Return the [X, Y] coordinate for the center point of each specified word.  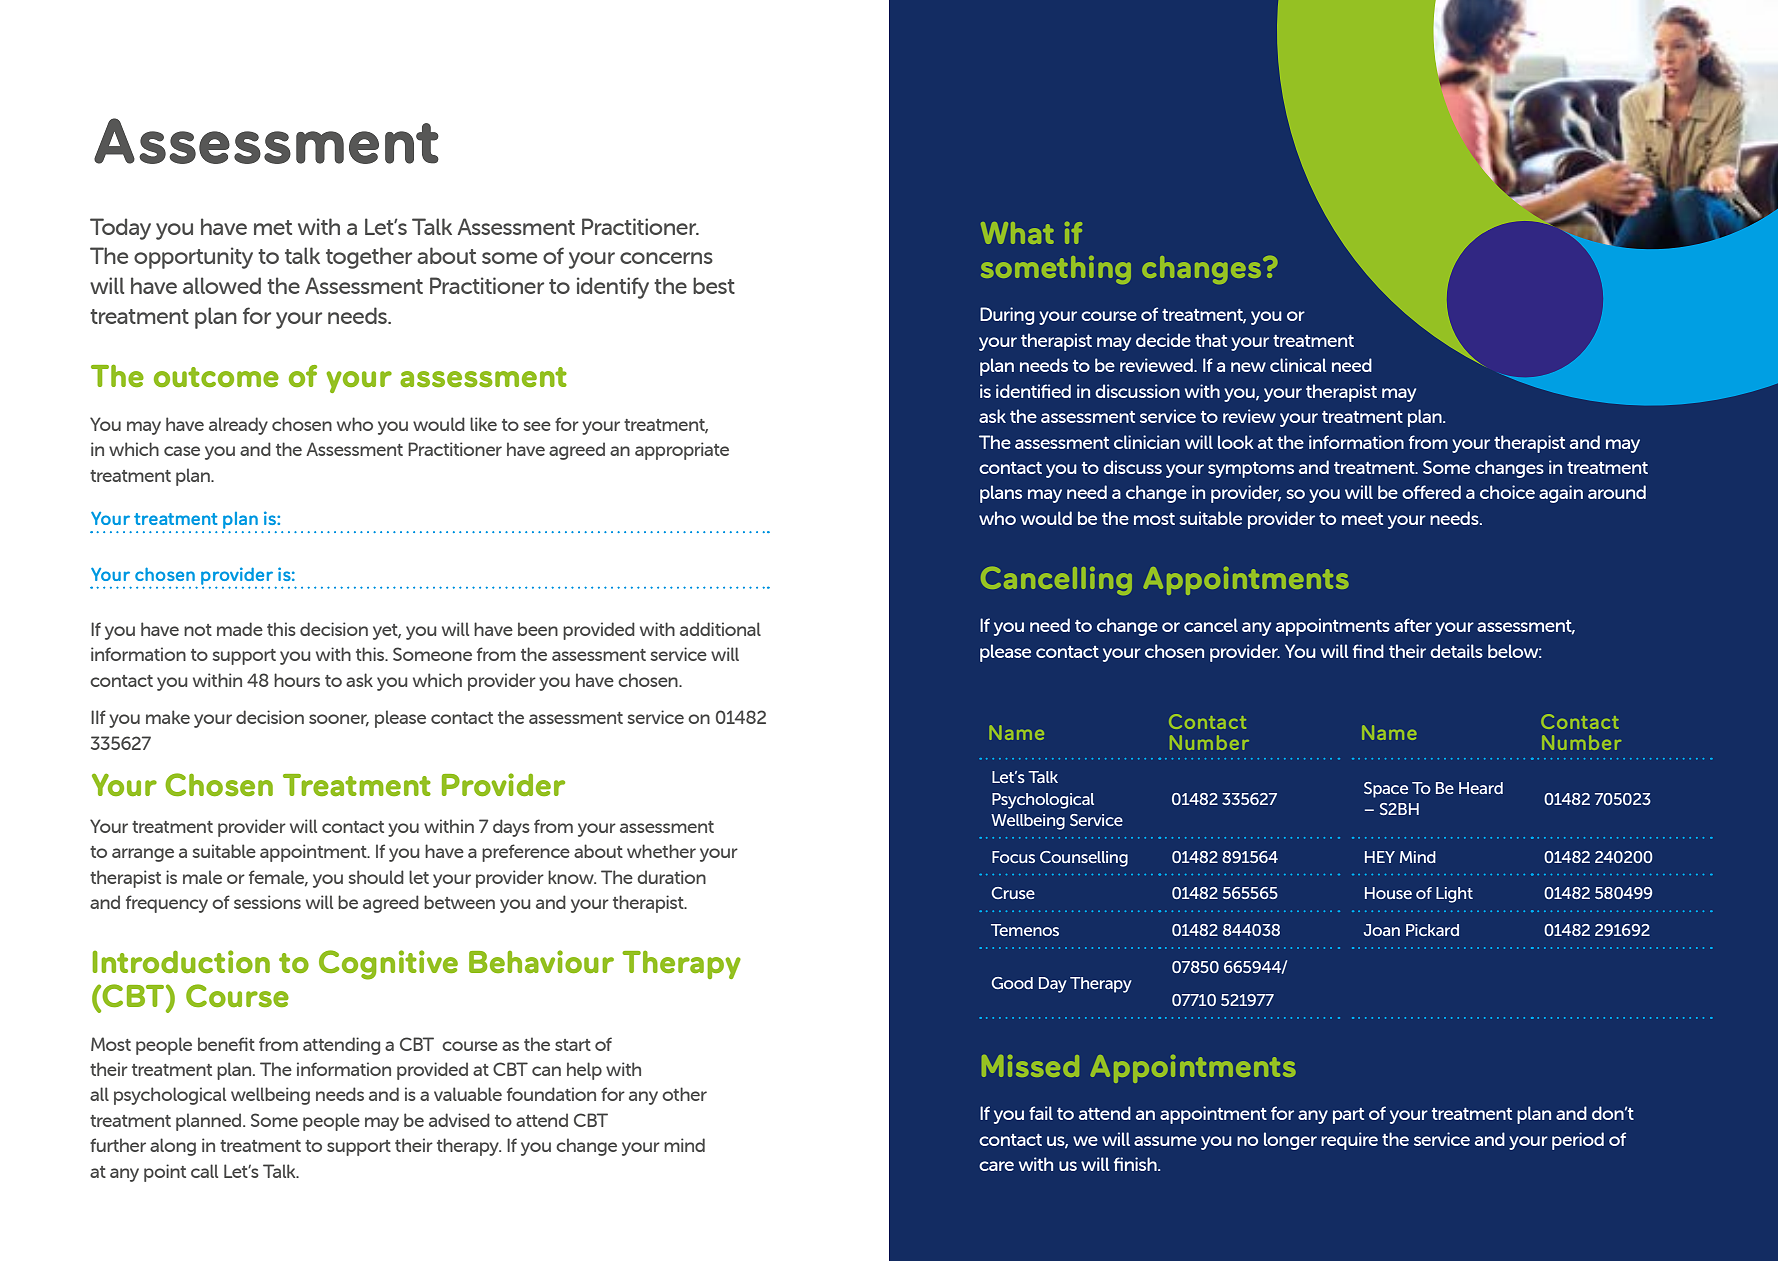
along [173, 1147]
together [369, 258]
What [1017, 233]
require [1349, 1141]
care [996, 1166]
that [1211, 340]
